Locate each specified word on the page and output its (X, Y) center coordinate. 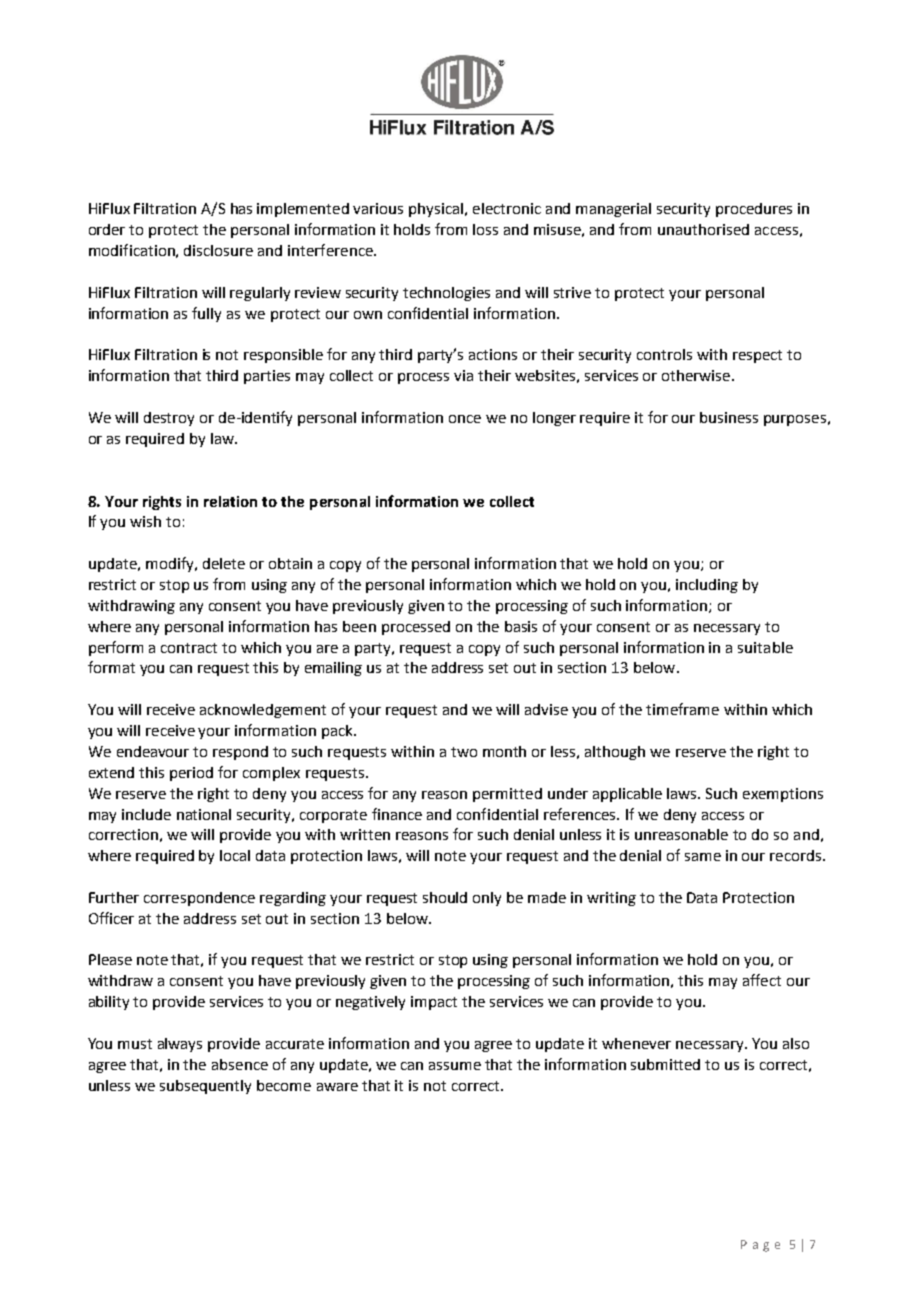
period (191, 774)
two (464, 752)
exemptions (783, 795)
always (180, 1045)
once (465, 419)
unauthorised (703, 229)
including (707, 586)
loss (485, 229)
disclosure (218, 250)
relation (230, 501)
